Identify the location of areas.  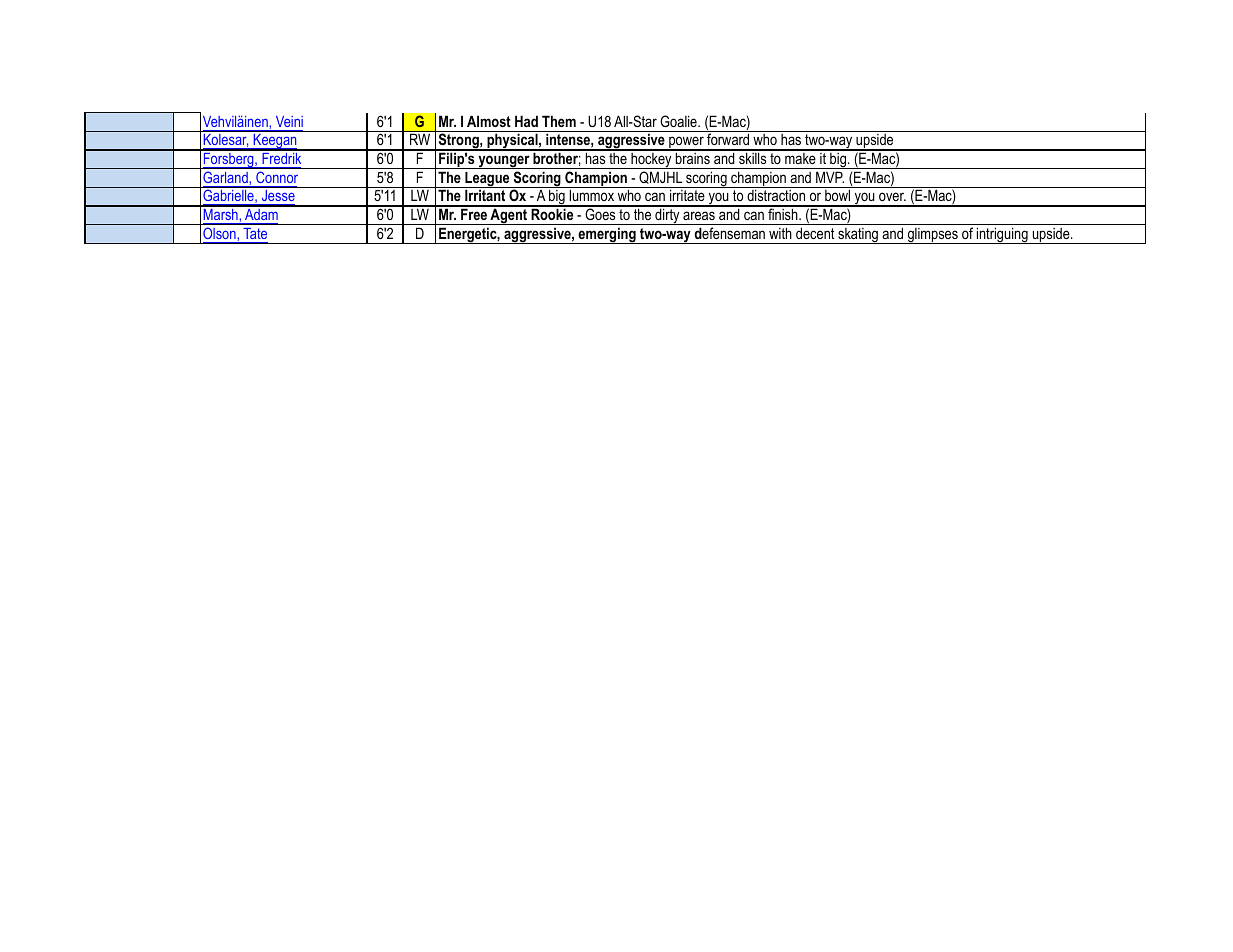
(699, 215).
